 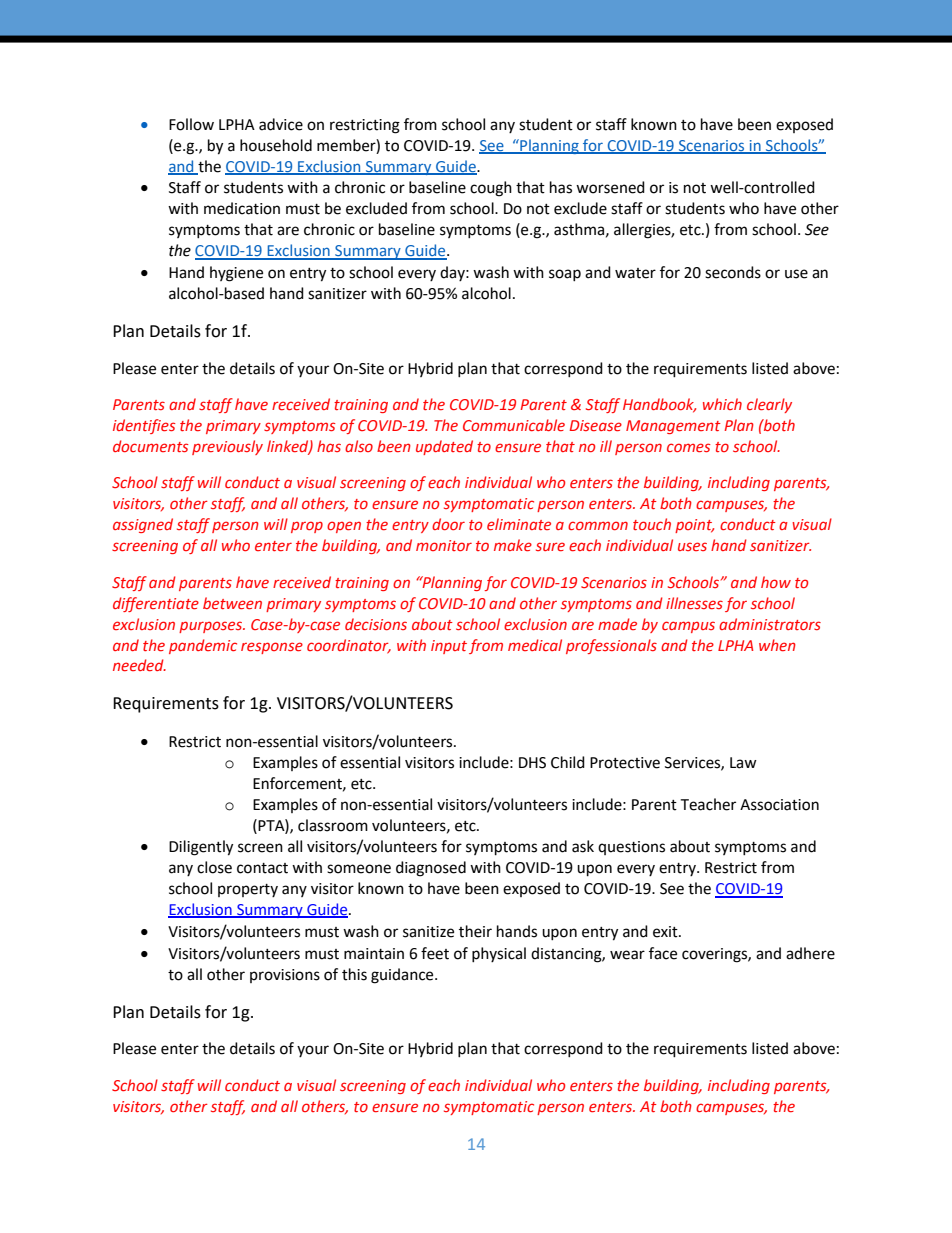 I want to click on cough, so click(x=491, y=189).
